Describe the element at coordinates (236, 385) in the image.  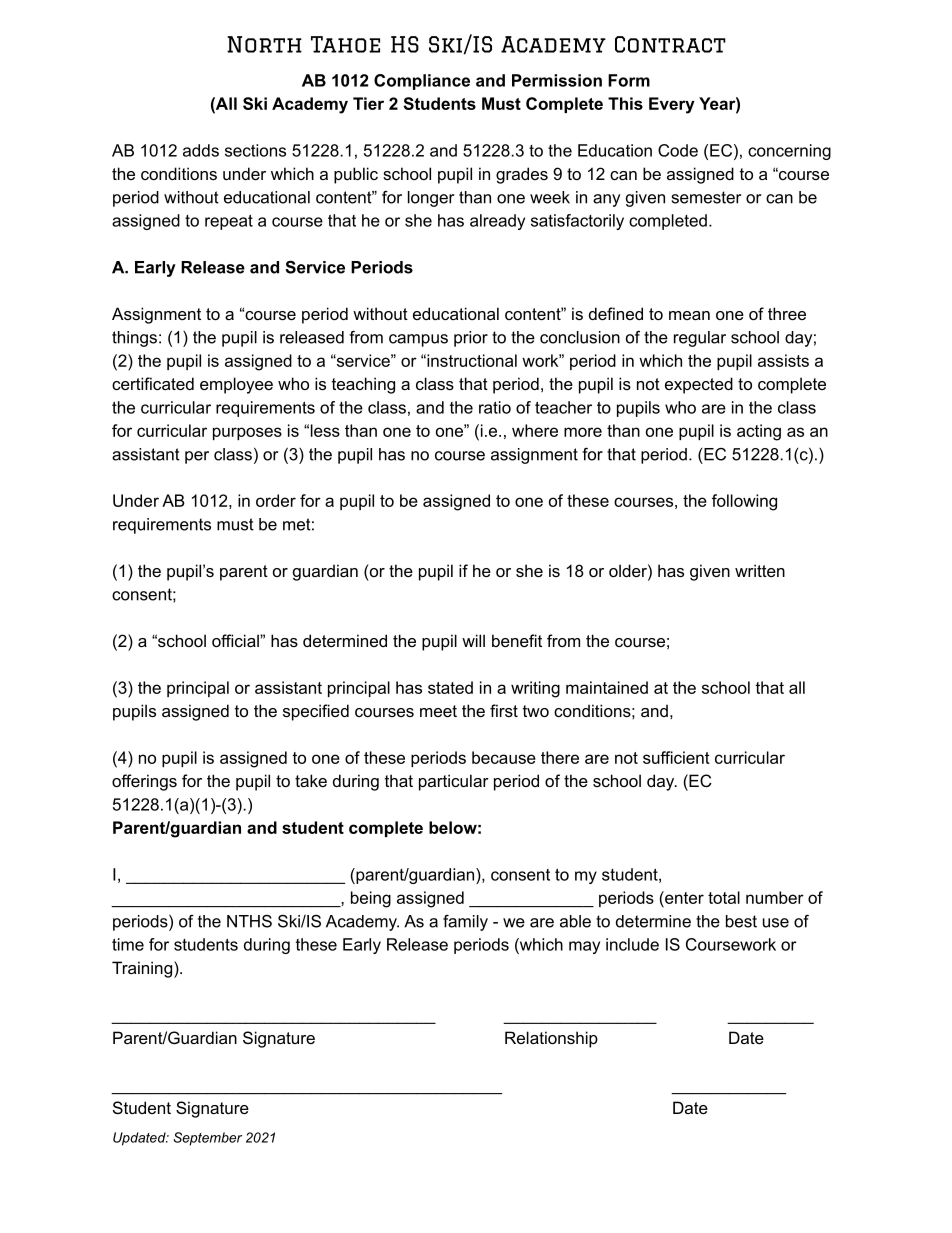
I see `employee` at that location.
